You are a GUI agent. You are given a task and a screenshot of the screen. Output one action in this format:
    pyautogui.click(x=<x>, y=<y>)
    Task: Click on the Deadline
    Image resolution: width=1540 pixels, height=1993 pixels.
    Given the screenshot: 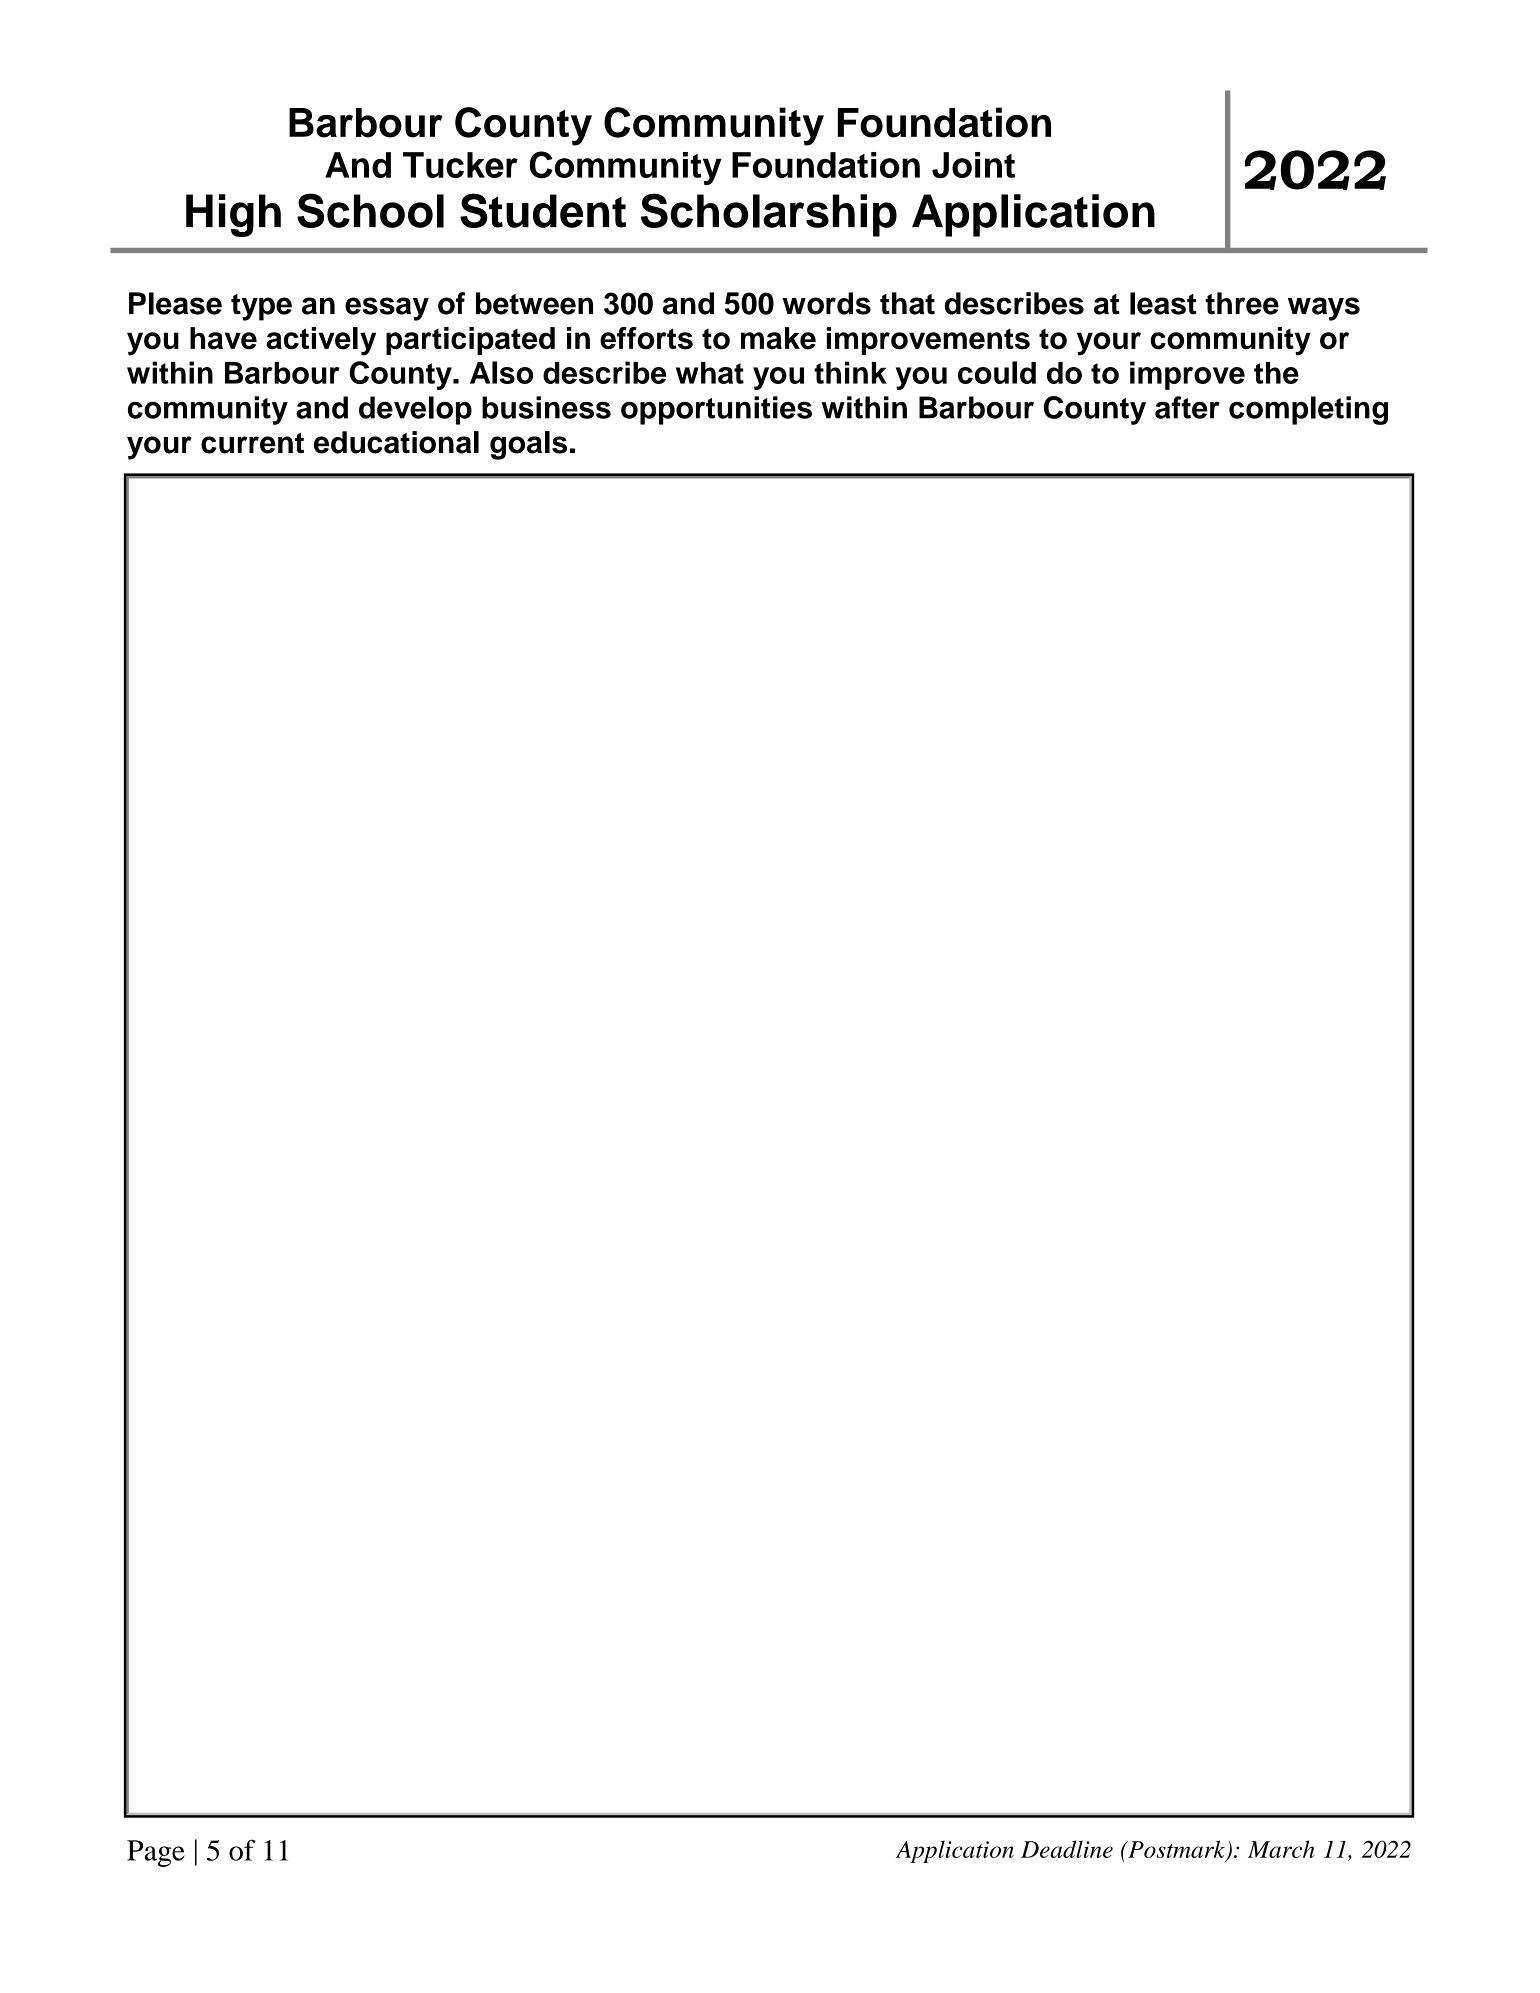 What is the action you would take?
    pyautogui.click(x=1067, y=1849)
